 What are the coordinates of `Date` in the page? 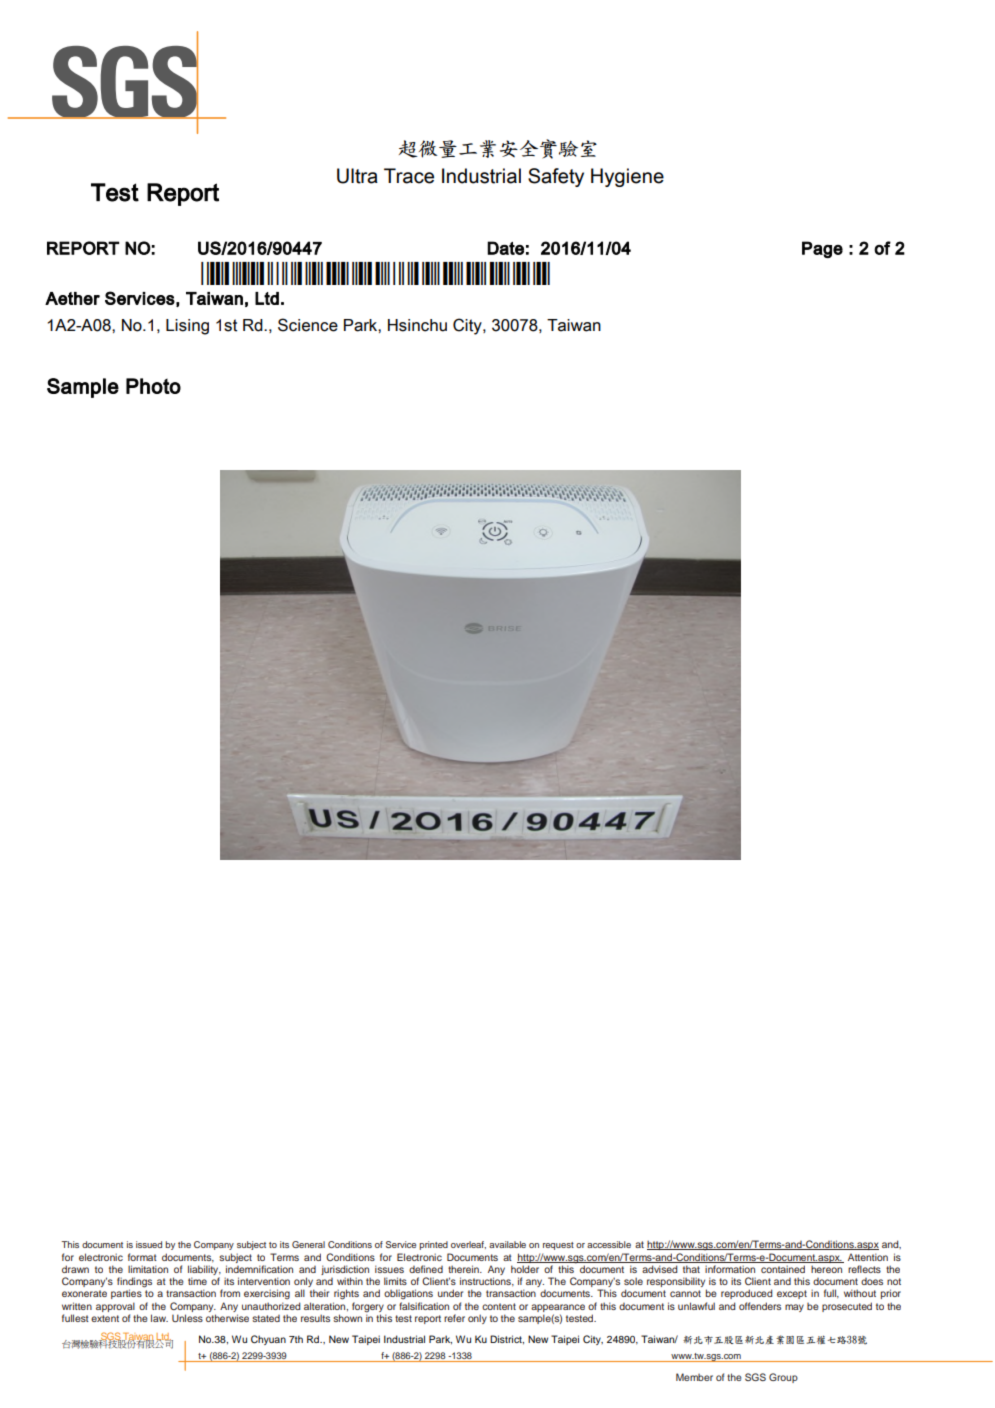 It's located at (505, 248).
